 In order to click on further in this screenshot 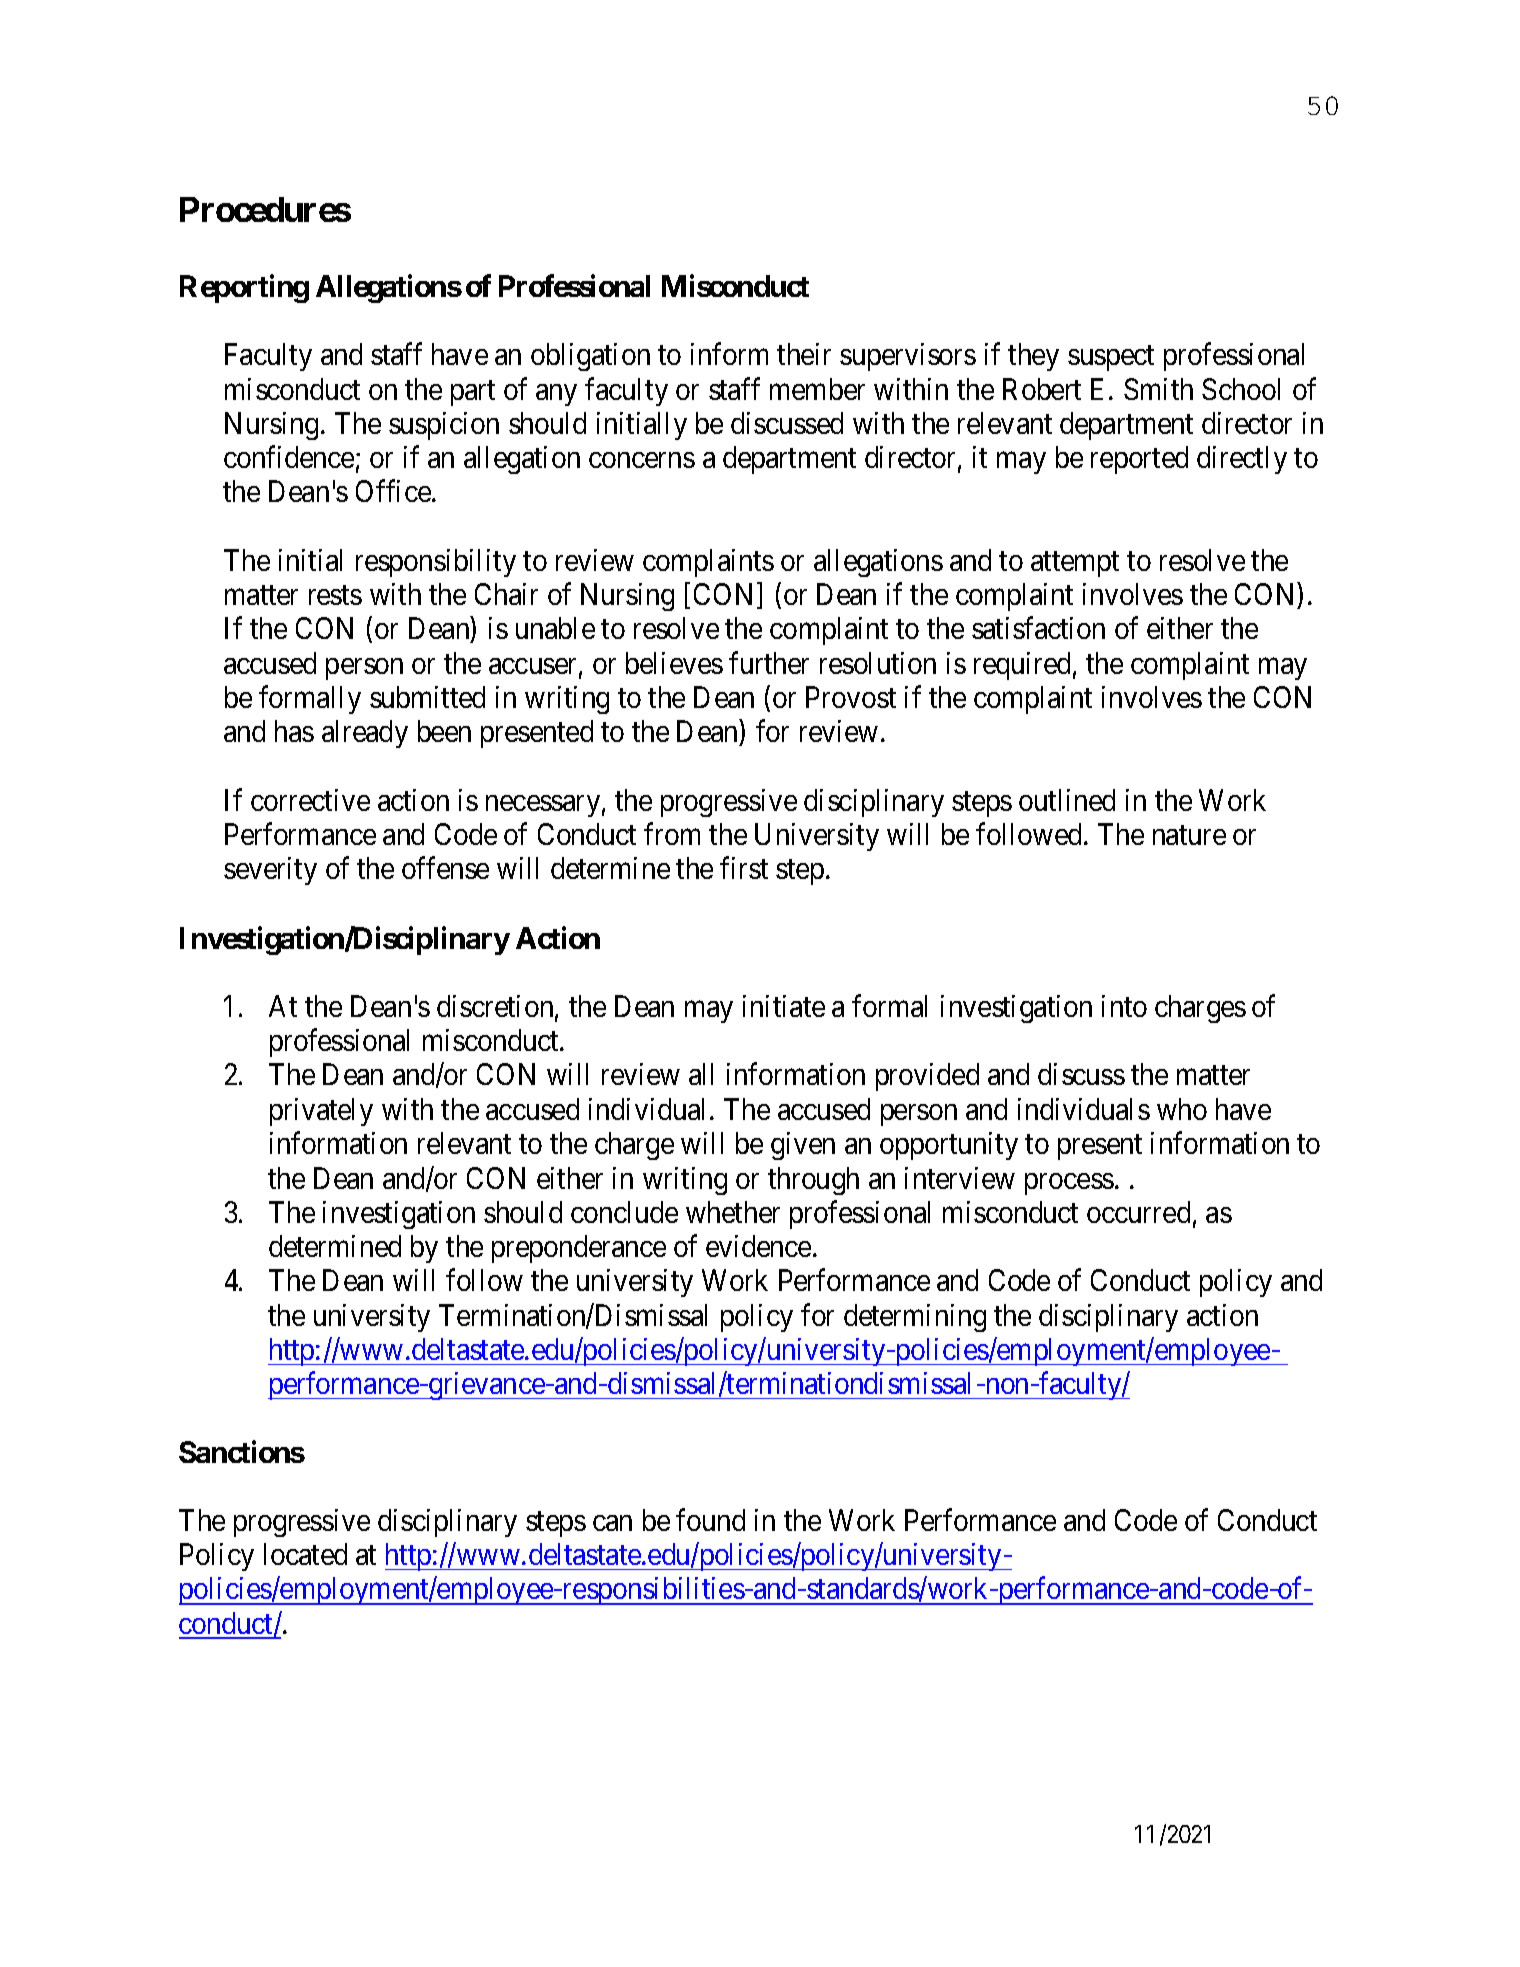, I will do `click(769, 662)`.
